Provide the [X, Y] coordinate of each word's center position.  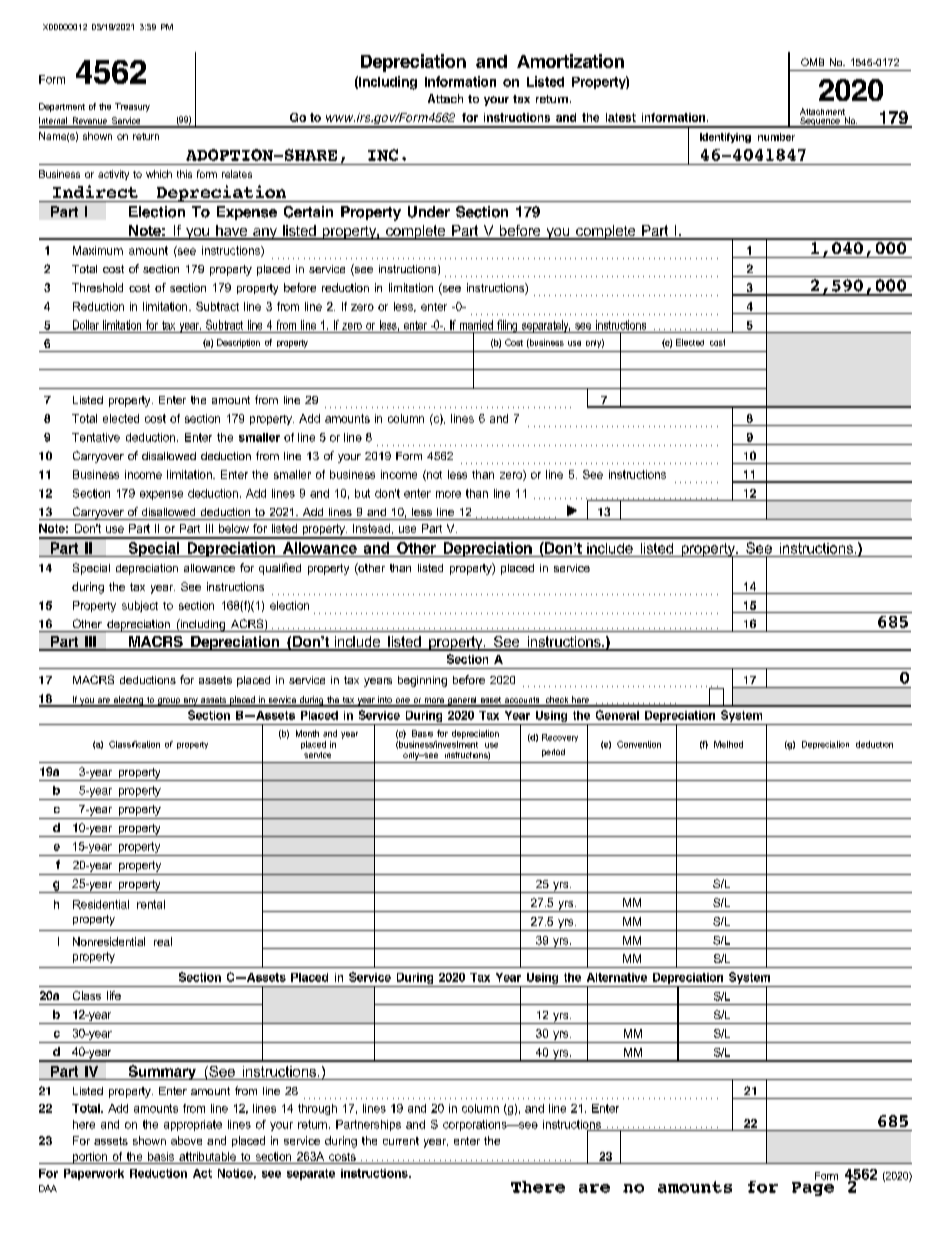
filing [507, 326]
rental [151, 904]
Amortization [570, 61]
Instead [371, 528]
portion [90, 1158]
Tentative [96, 437]
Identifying [725, 138]
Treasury [132, 107]
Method [728, 744]
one [402, 702]
